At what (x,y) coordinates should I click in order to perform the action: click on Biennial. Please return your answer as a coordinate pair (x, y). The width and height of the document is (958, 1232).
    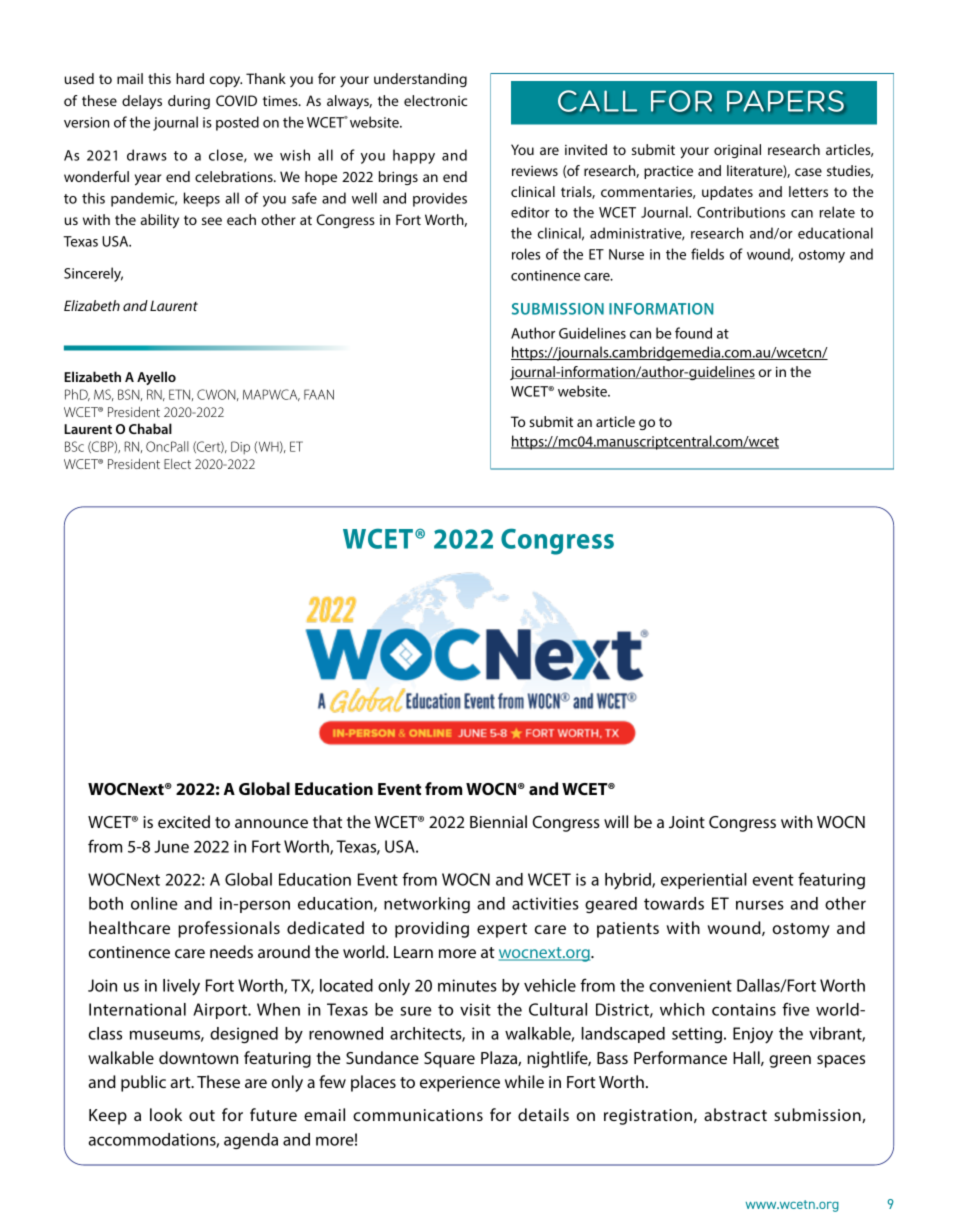
    Looking at the image, I should click on (498, 821).
